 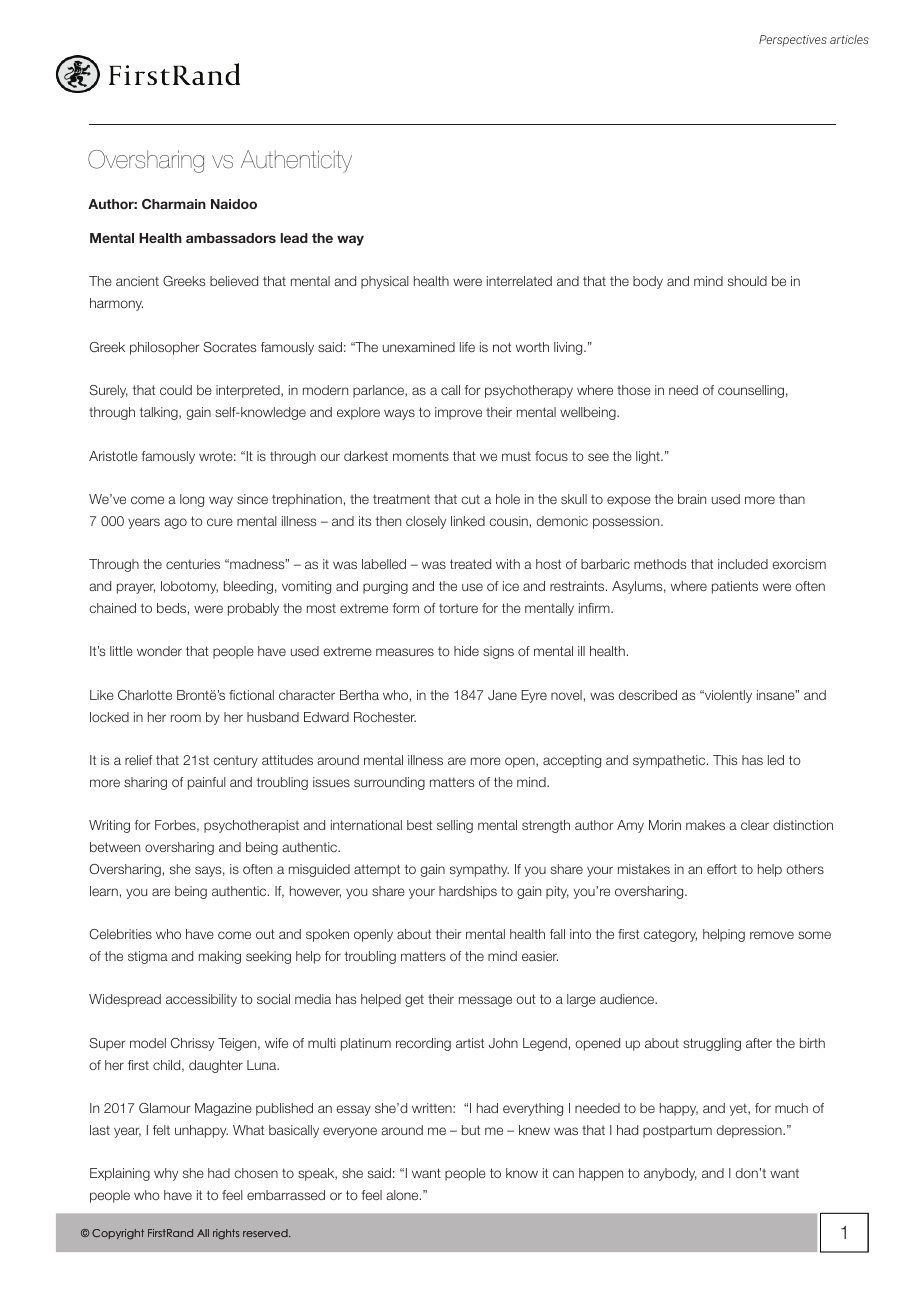 I want to click on depression, so click(x=750, y=1131).
